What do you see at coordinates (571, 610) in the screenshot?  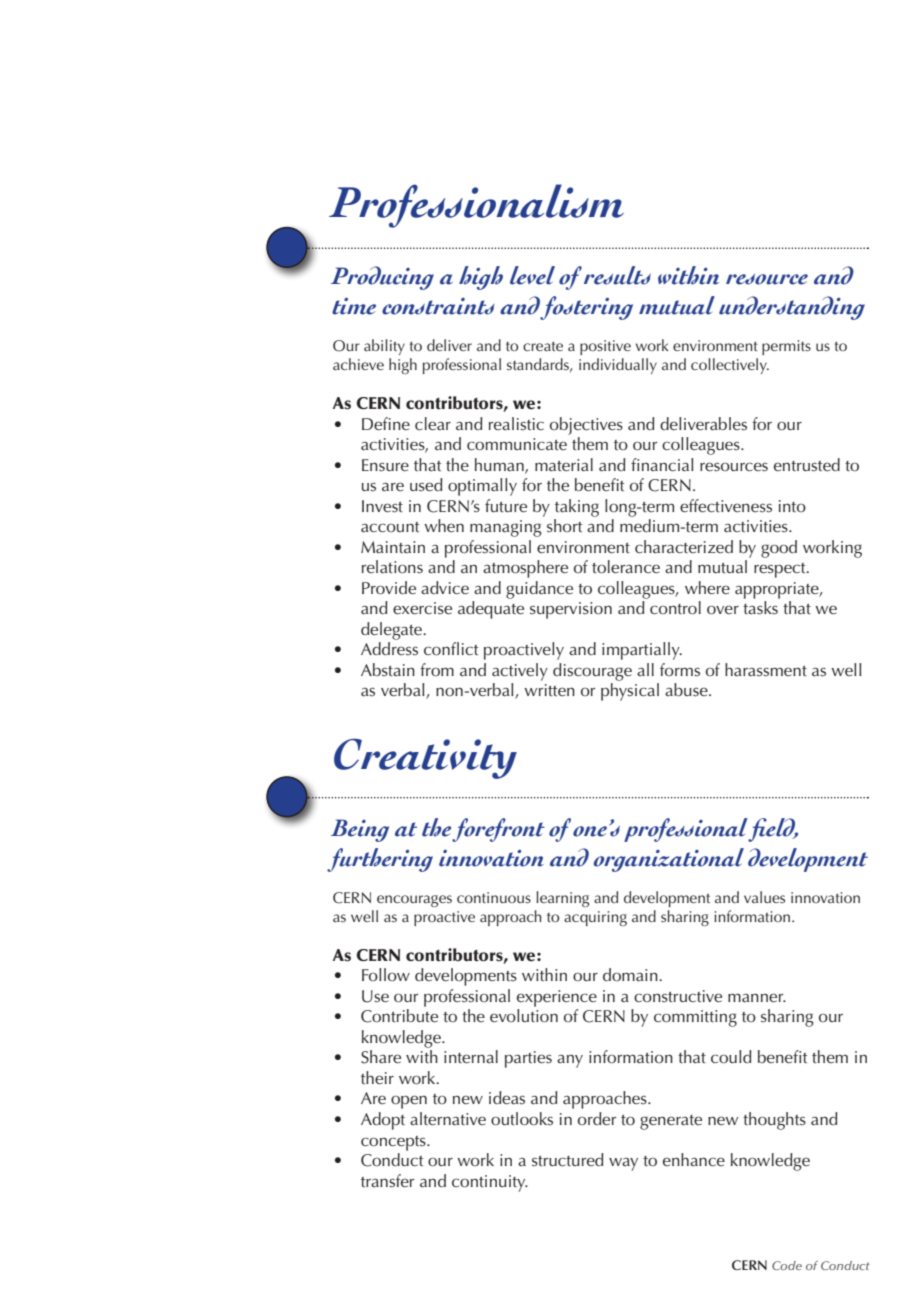 I see `supervision` at bounding box center [571, 610].
